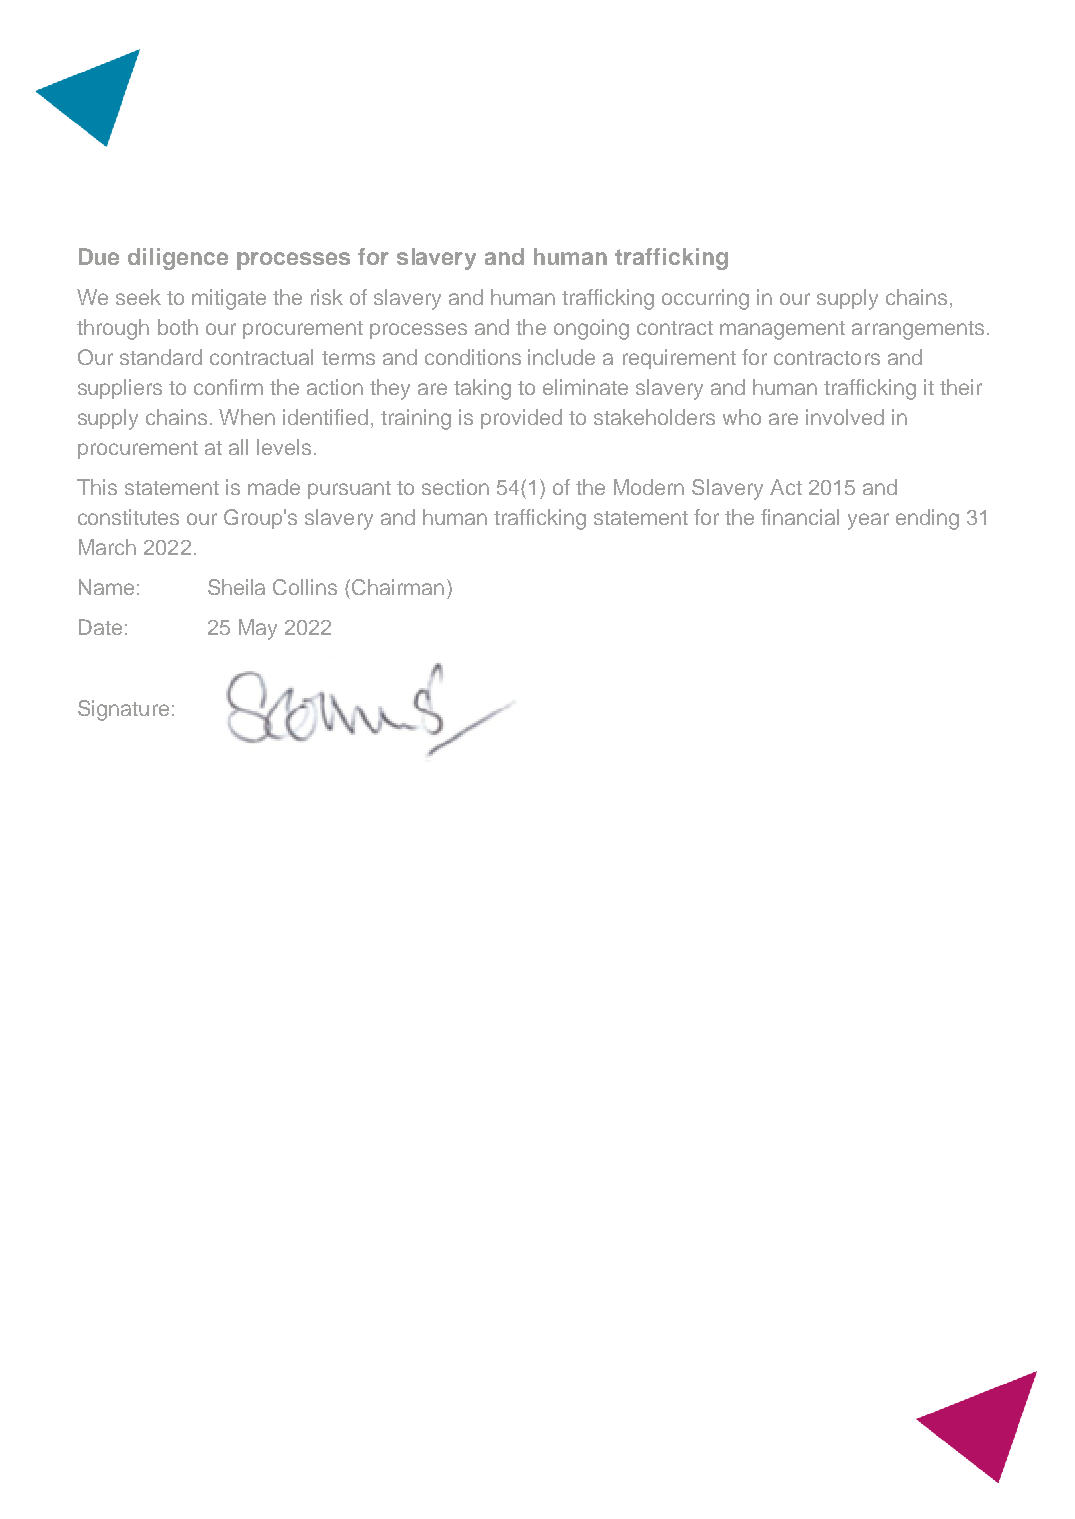 This screenshot has height=1519, width=1075. Describe the element at coordinates (178, 259) in the screenshot. I see `diligence` at that location.
